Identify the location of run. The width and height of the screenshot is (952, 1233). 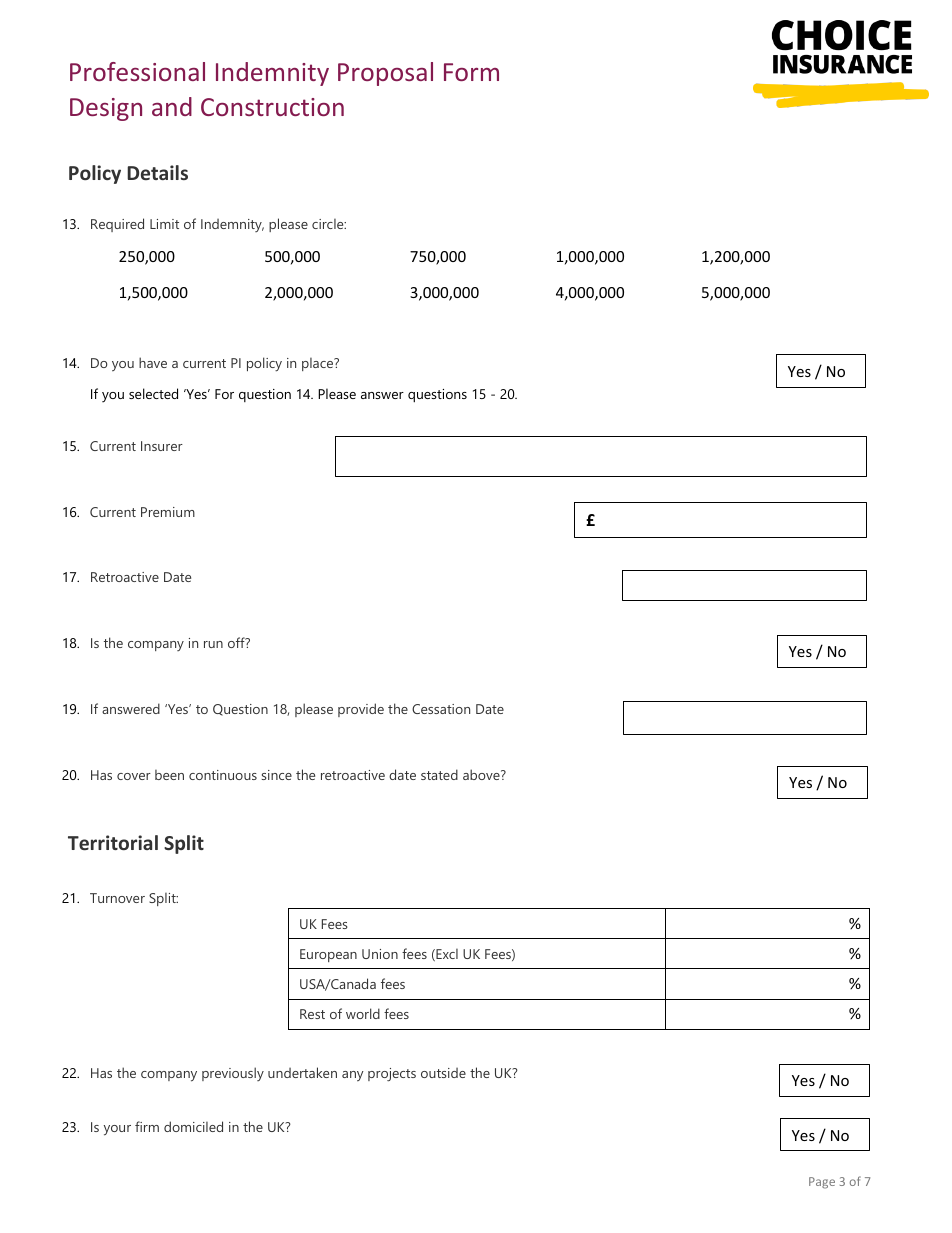
(213, 644).
